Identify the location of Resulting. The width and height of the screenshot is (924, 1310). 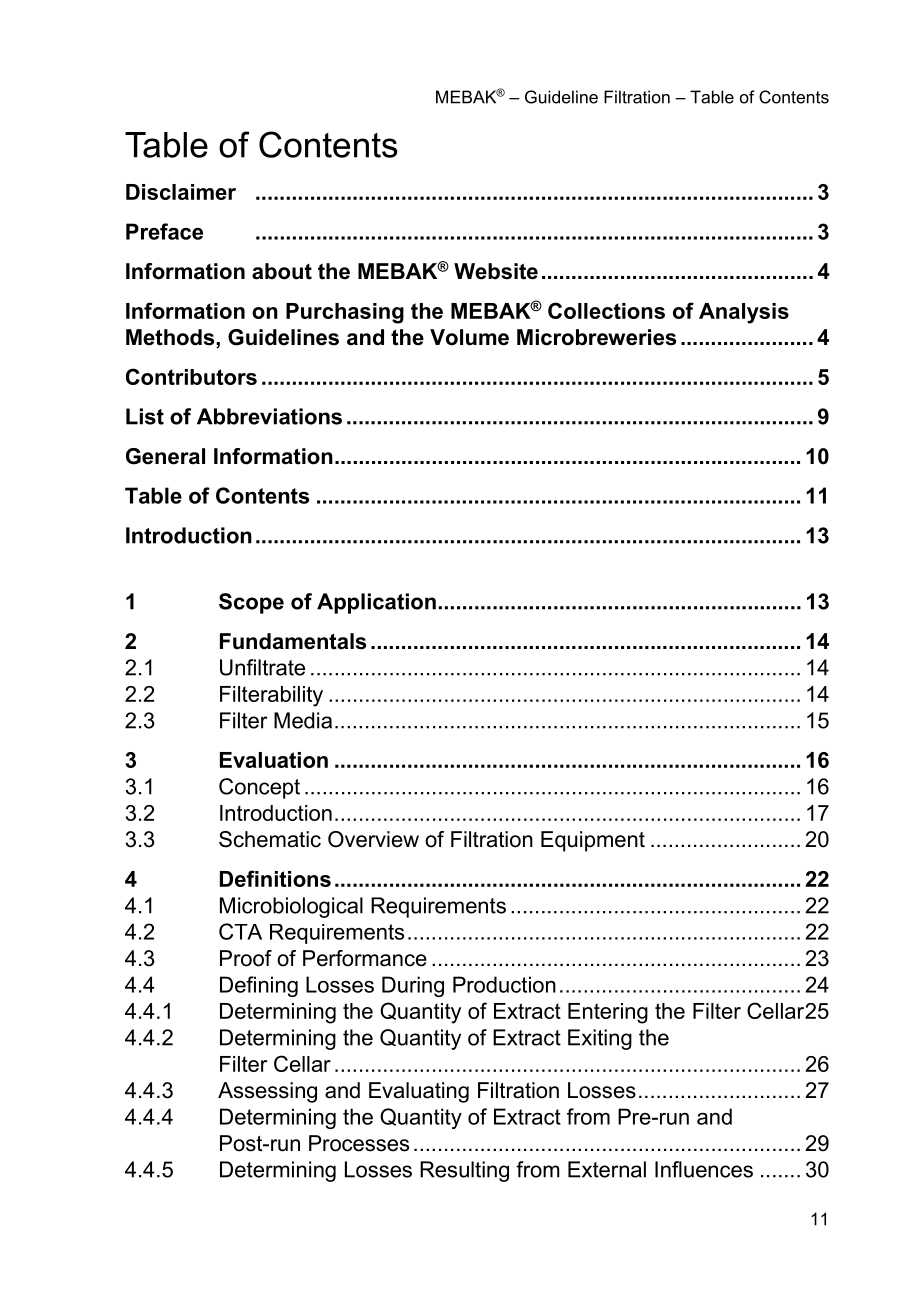
(464, 1171).
